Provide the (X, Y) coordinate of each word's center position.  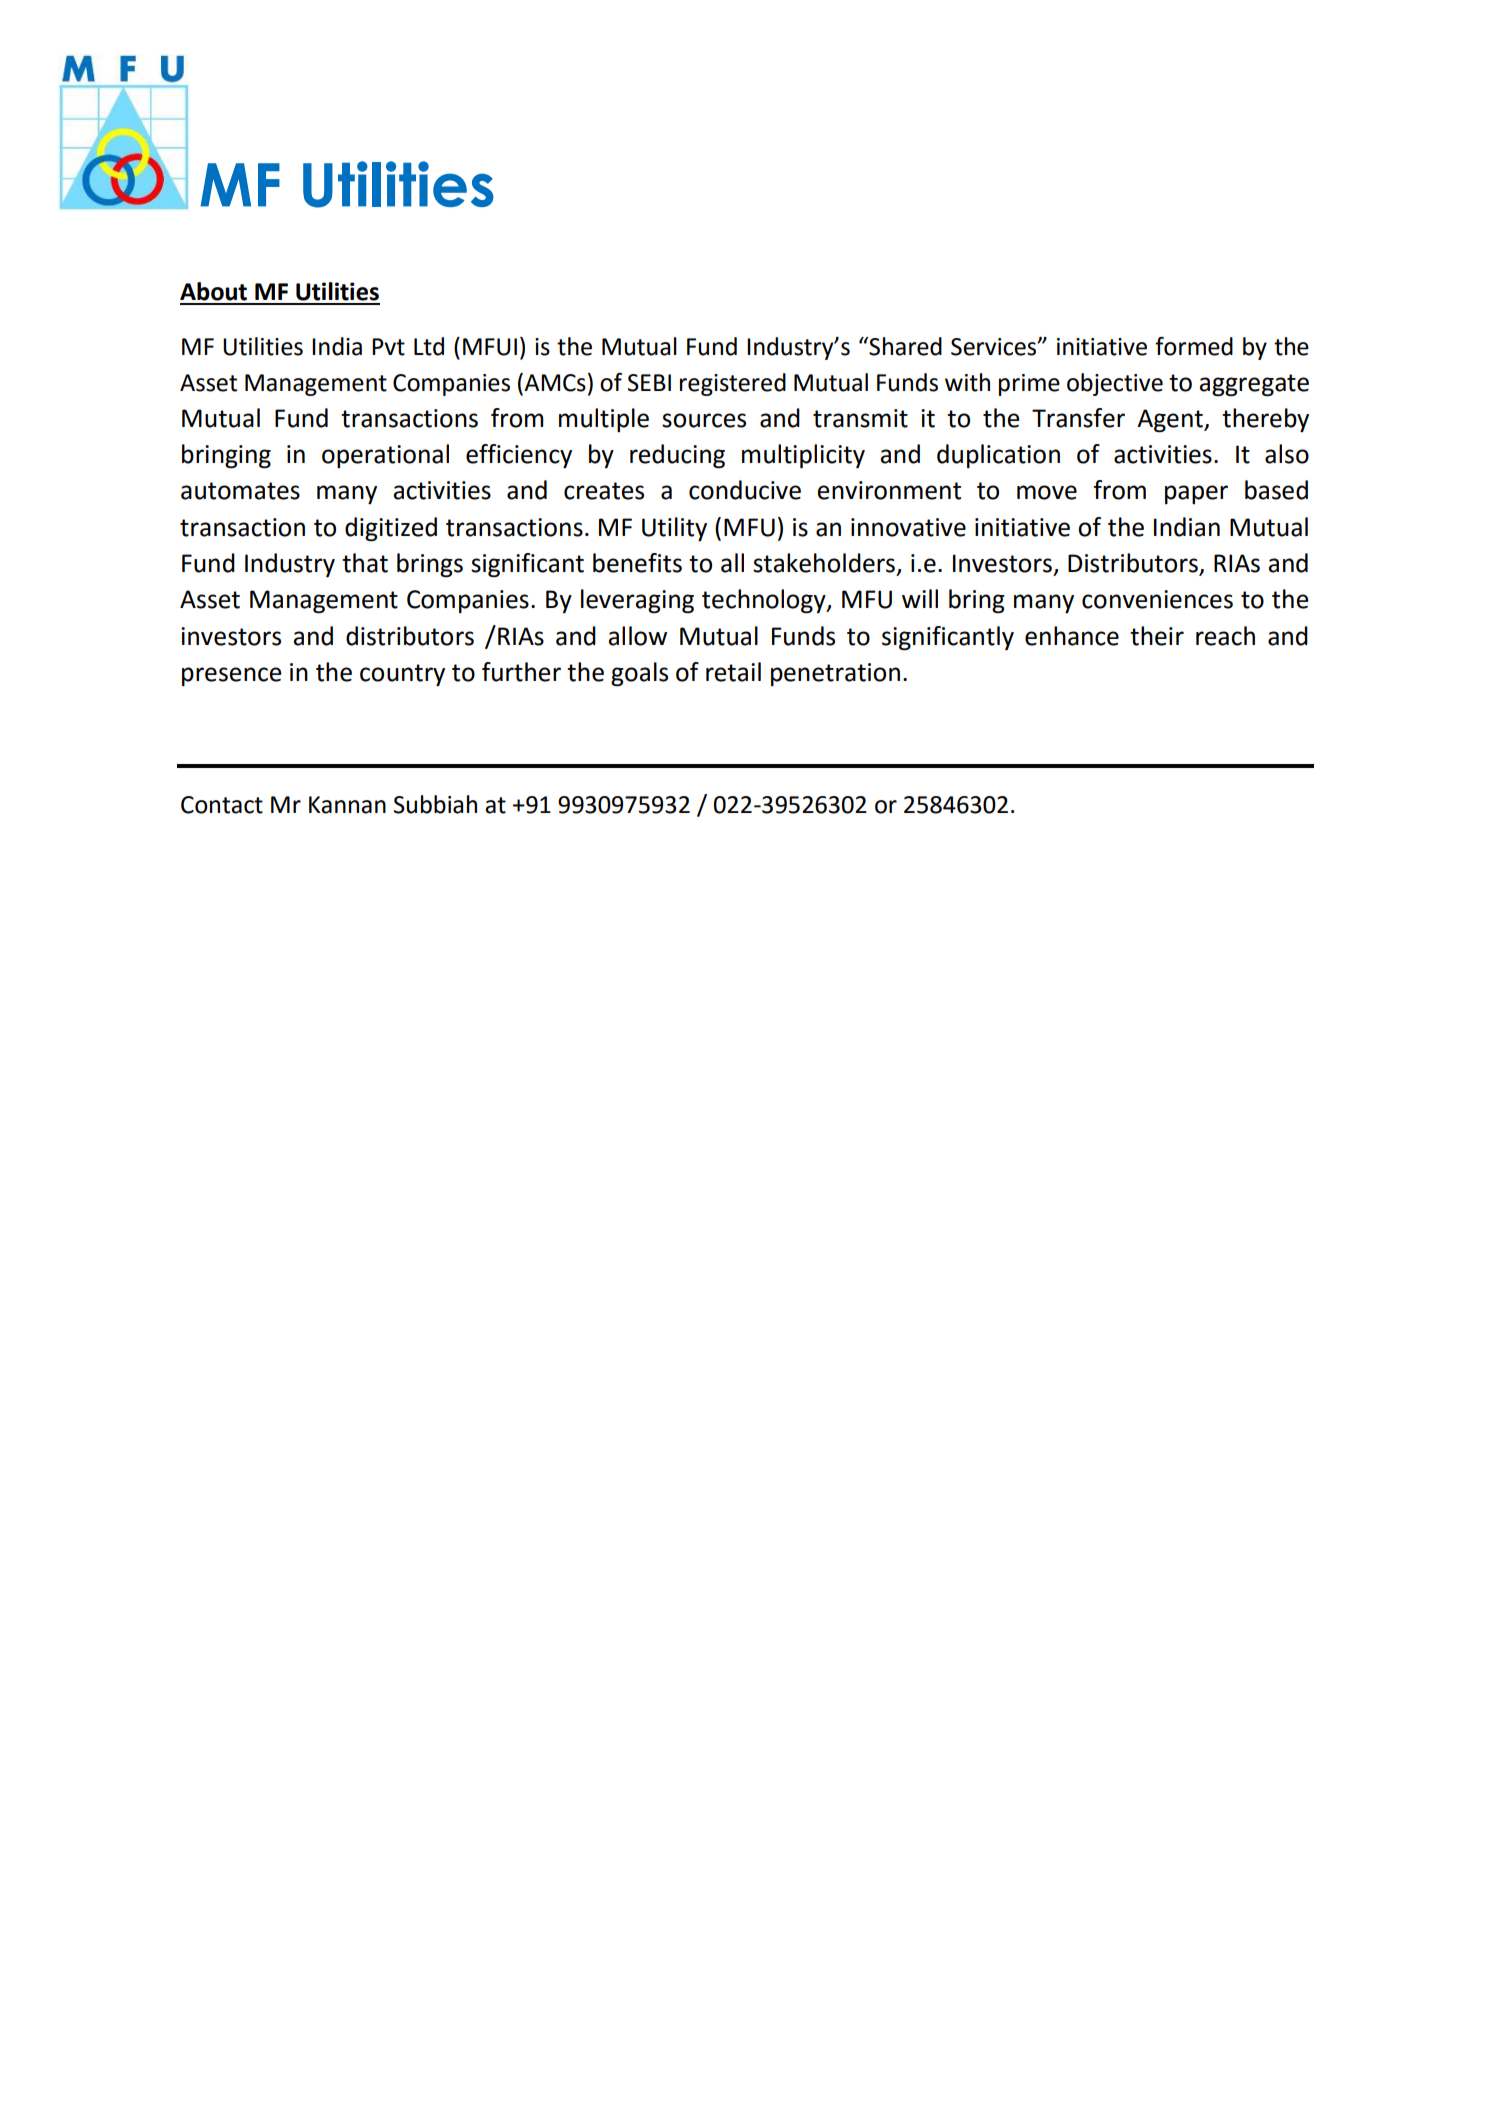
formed (1194, 346)
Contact (222, 805)
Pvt (388, 347)
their (1157, 636)
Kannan (347, 805)
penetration (835, 674)
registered (733, 384)
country (402, 675)
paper (1196, 494)
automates (240, 491)
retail (733, 672)
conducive (745, 490)
